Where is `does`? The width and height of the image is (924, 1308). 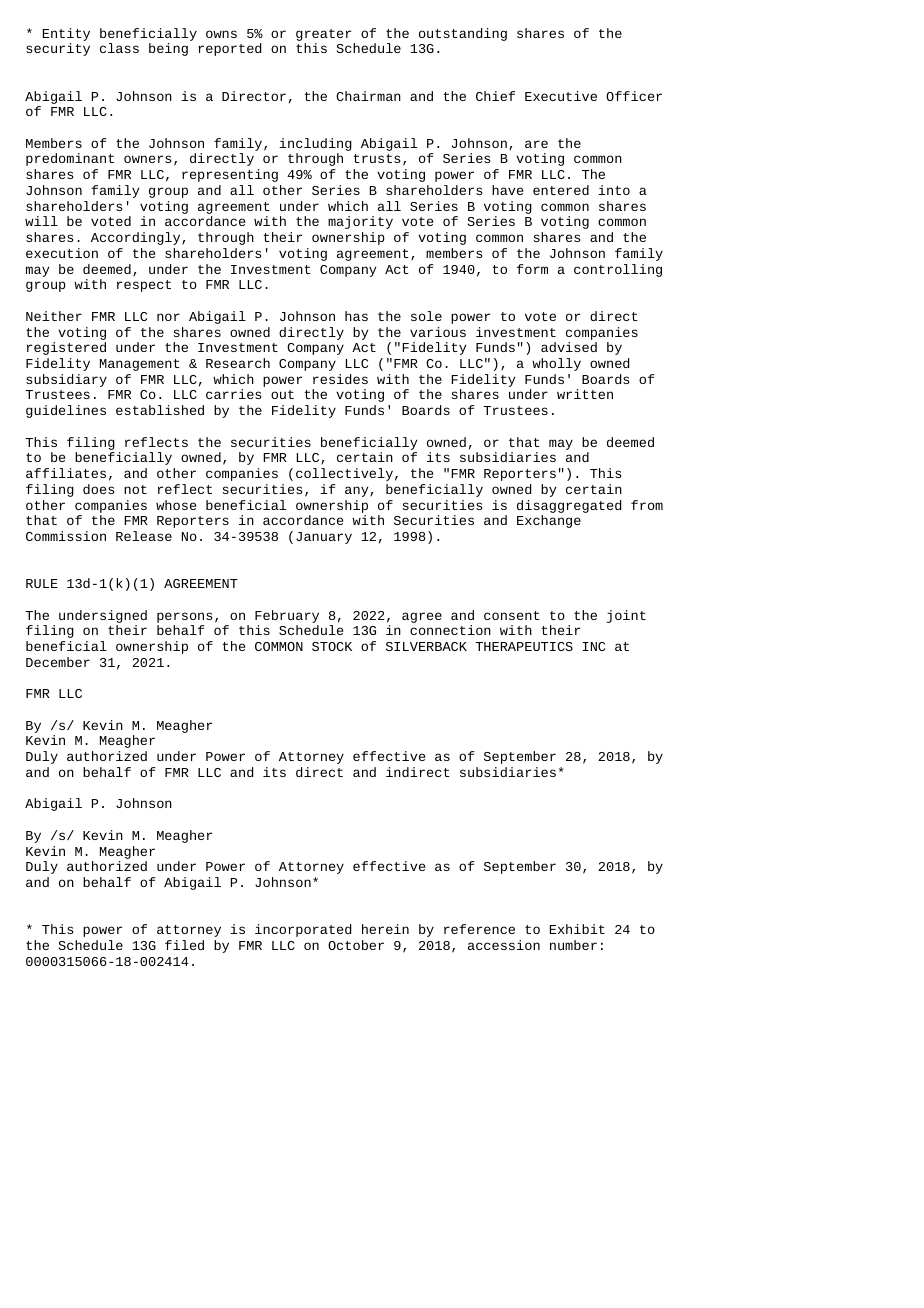
does is located at coordinates (98, 489).
